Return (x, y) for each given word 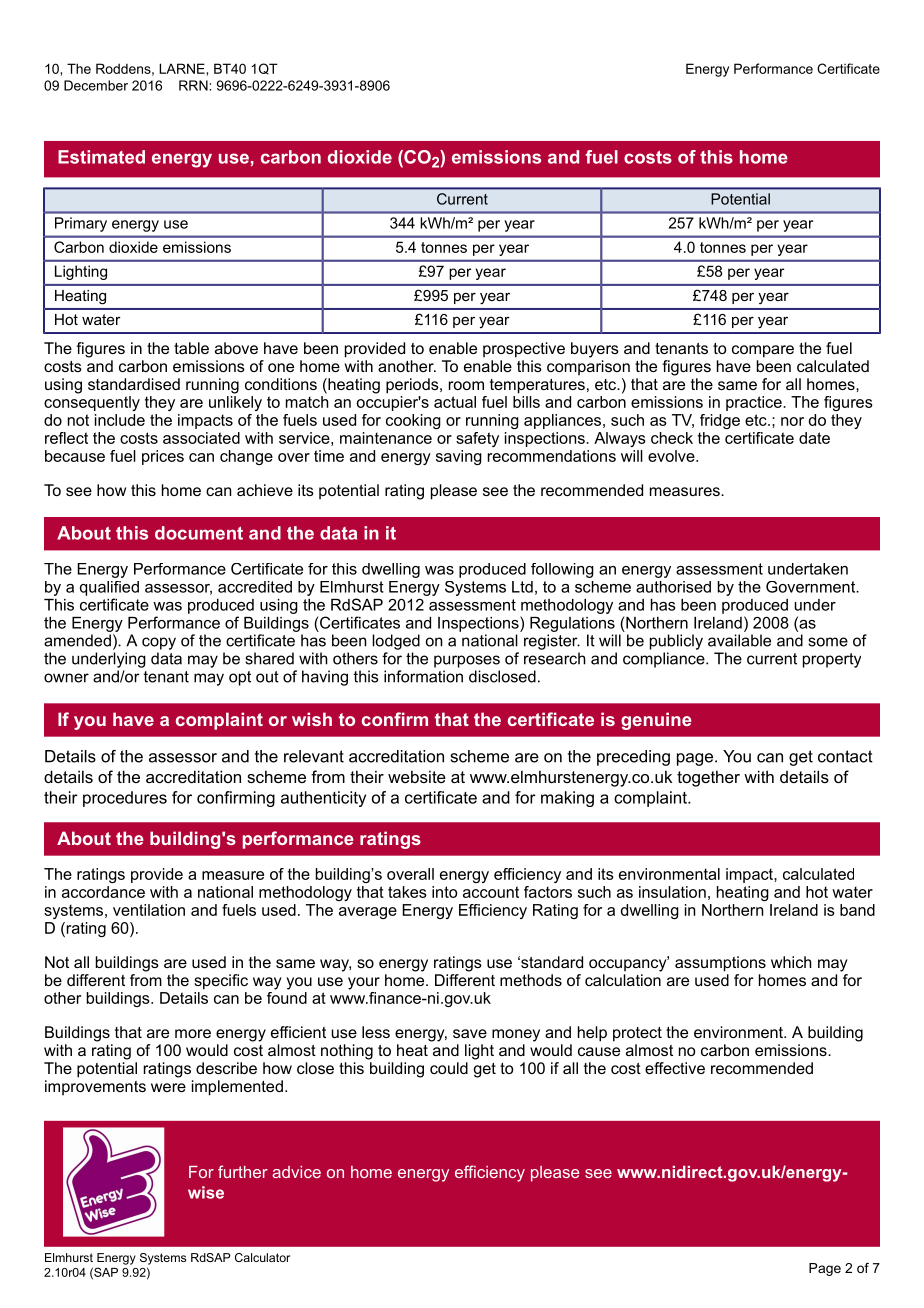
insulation (672, 892)
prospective (524, 350)
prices (163, 457)
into (444, 892)
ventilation (149, 910)
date (814, 438)
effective (675, 1068)
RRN (194, 85)
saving (459, 457)
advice (296, 1172)
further (243, 1171)
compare (763, 351)
